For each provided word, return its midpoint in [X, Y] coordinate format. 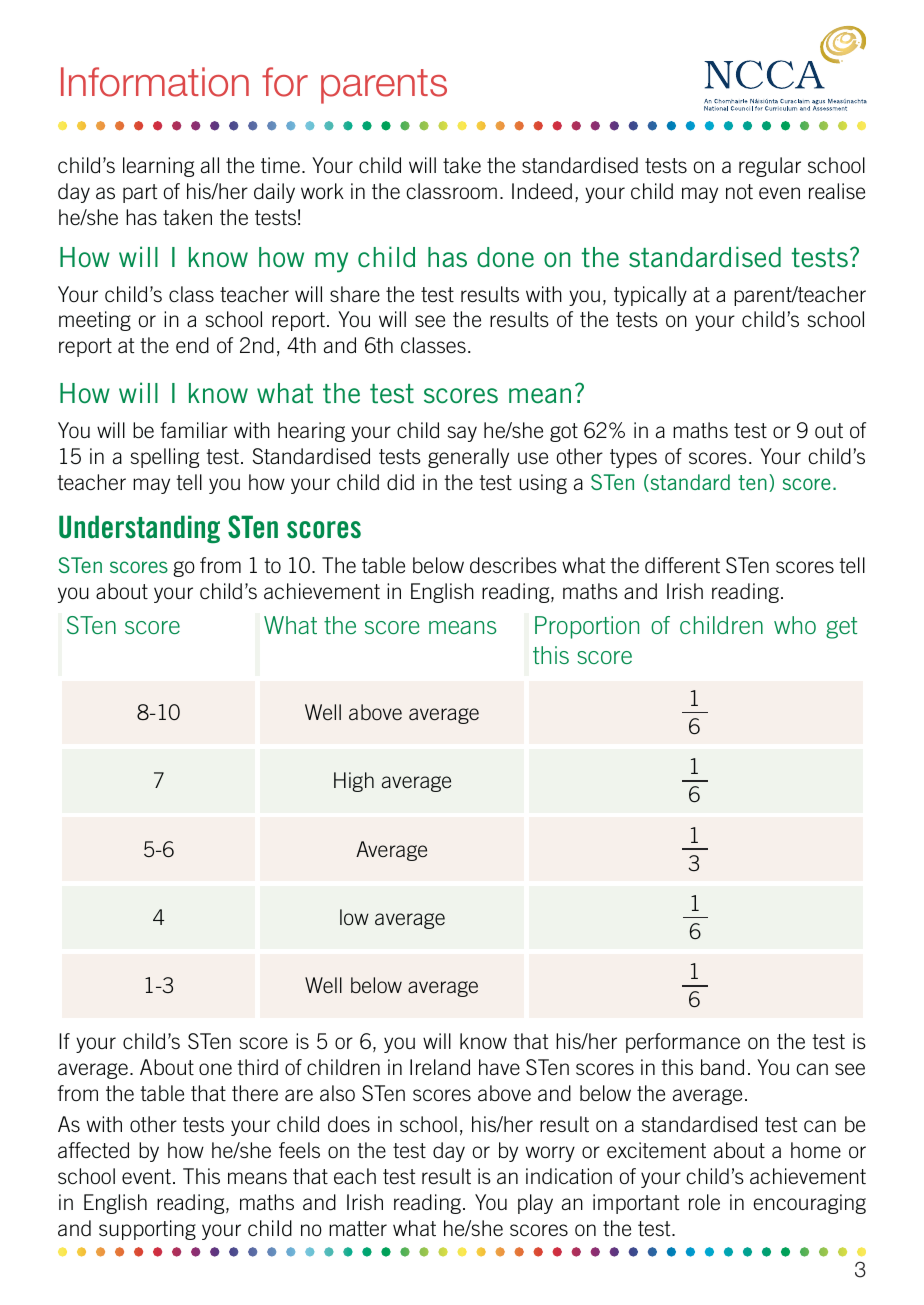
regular [770, 167]
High [354, 782]
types [633, 458]
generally [468, 458]
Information [155, 82]
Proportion [587, 627]
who [795, 625]
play [535, 1204]
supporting [147, 1230]
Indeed [542, 191]
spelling [165, 458]
